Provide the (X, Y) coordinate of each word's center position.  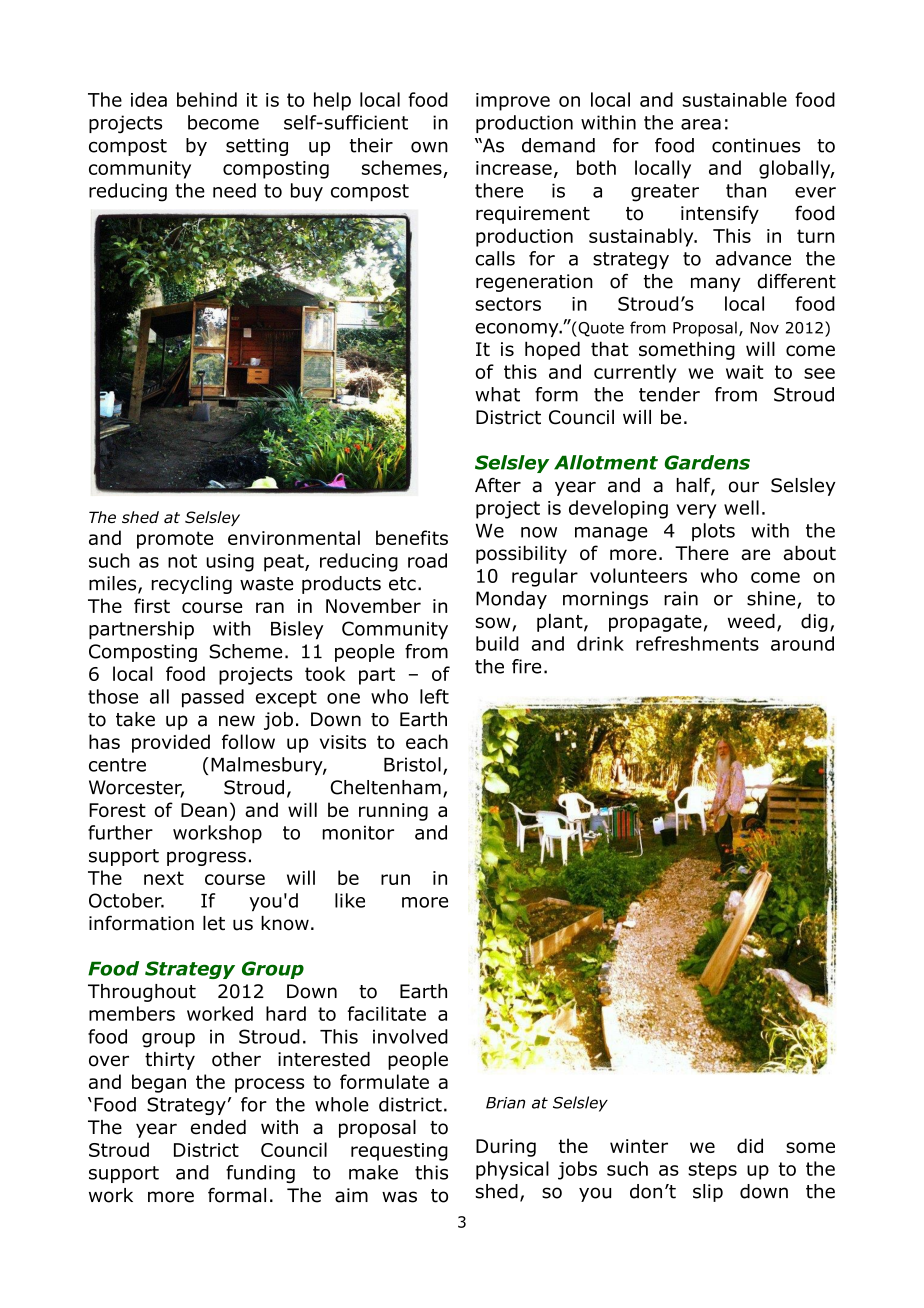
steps (712, 1171)
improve (513, 102)
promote (175, 540)
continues (756, 145)
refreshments (697, 643)
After (498, 485)
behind (207, 99)
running (393, 812)
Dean (204, 810)
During (506, 1148)
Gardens (707, 462)
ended (218, 1127)
